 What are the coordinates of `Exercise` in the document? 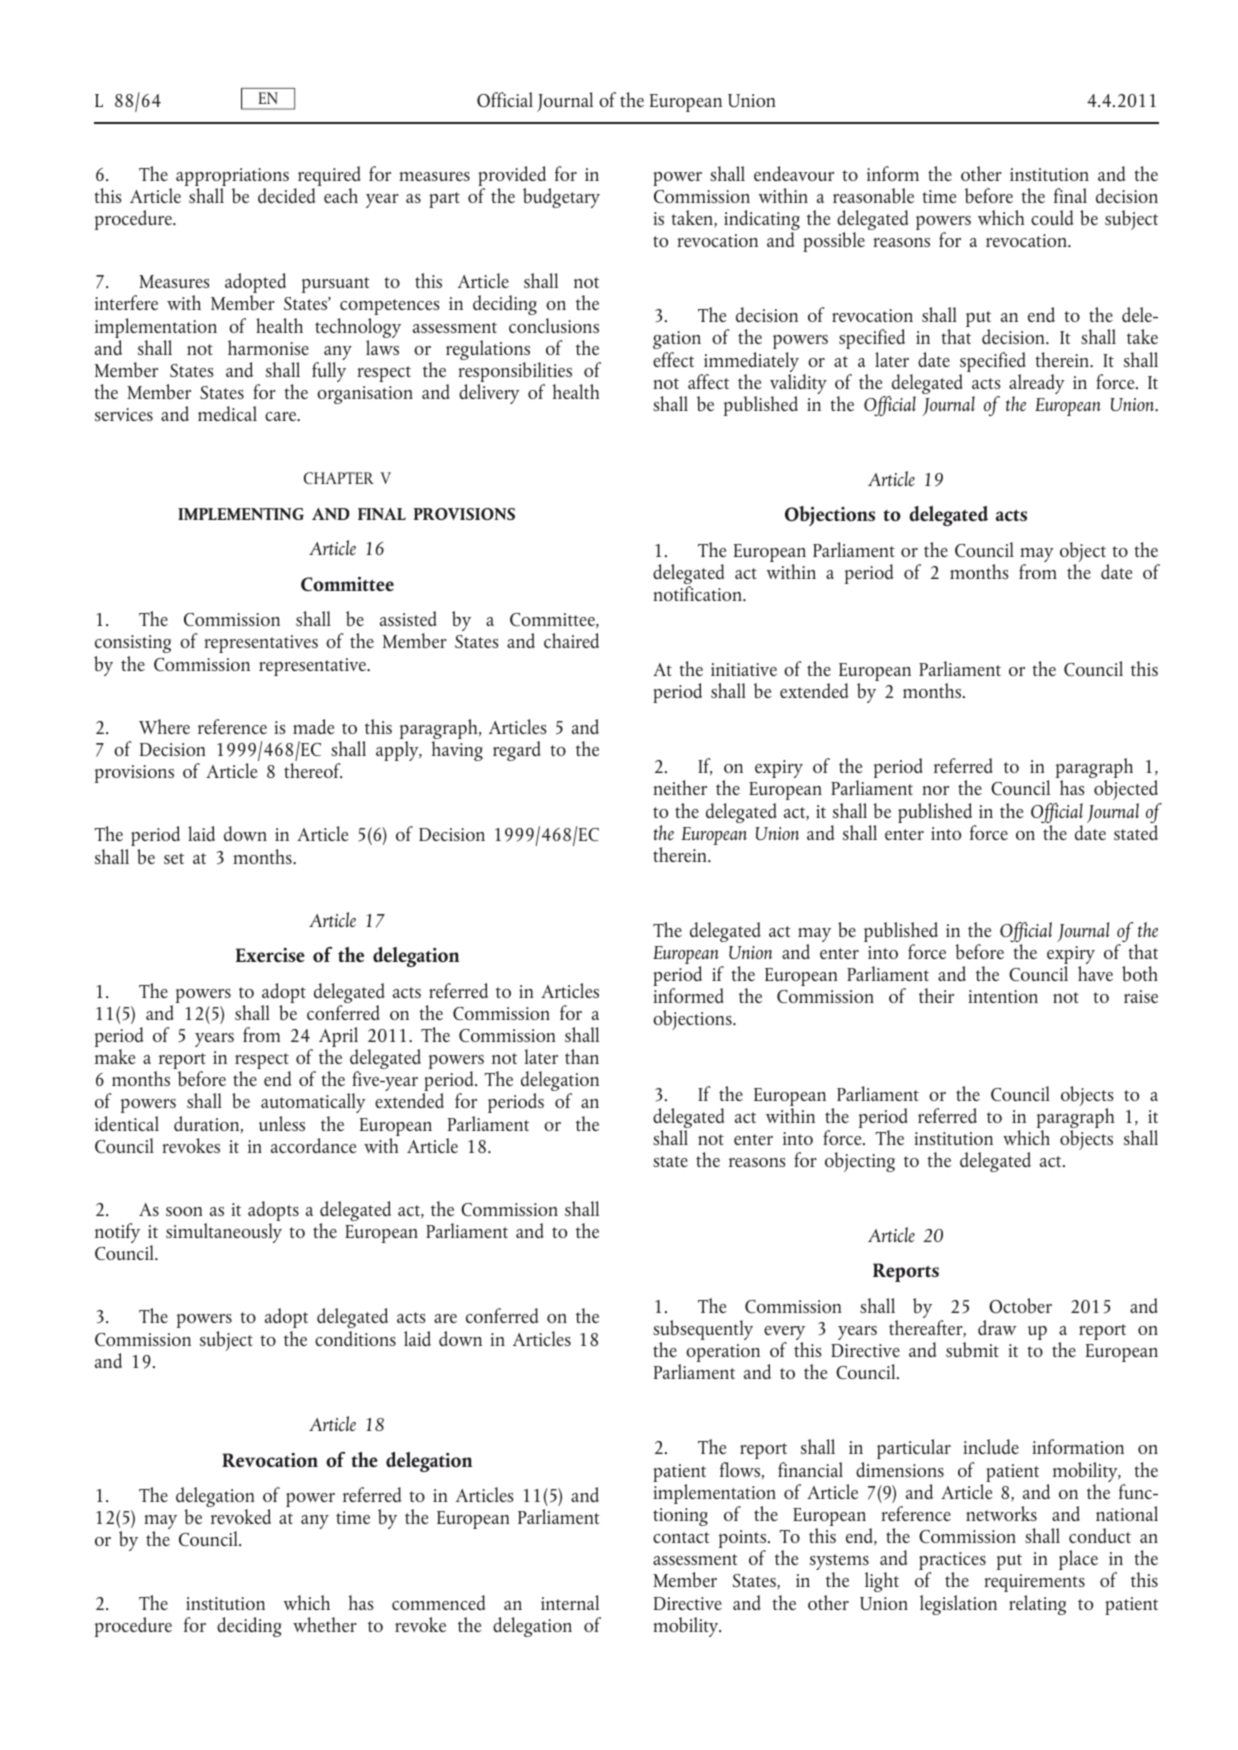 It's located at (270, 955).
